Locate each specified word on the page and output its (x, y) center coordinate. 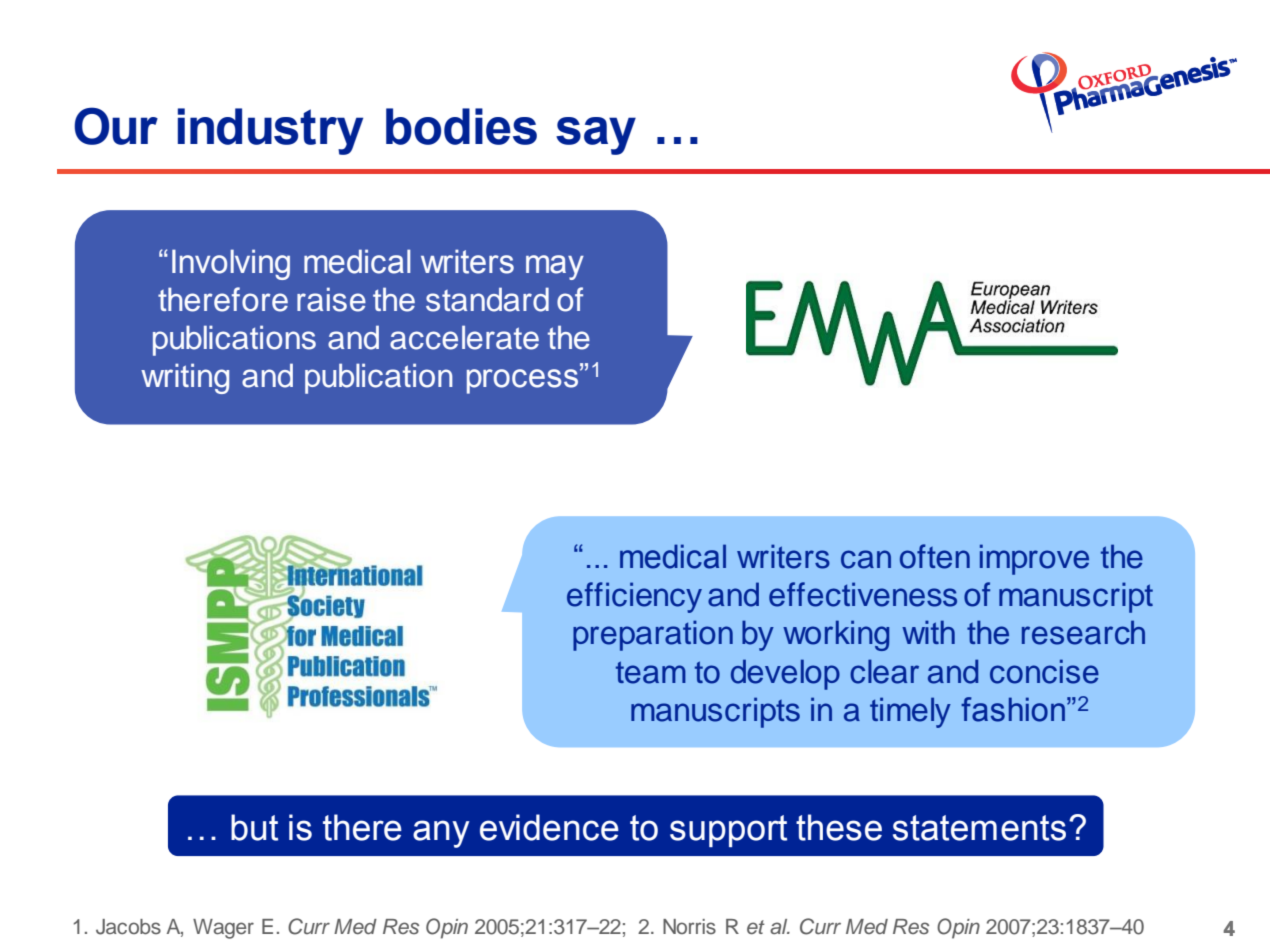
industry (270, 131)
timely (910, 712)
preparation (653, 635)
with (928, 632)
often (935, 556)
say (596, 136)
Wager (223, 929)
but (254, 827)
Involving (231, 264)
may (555, 267)
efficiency (634, 597)
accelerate (464, 337)
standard (487, 299)
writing (185, 378)
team (651, 672)
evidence (549, 827)
